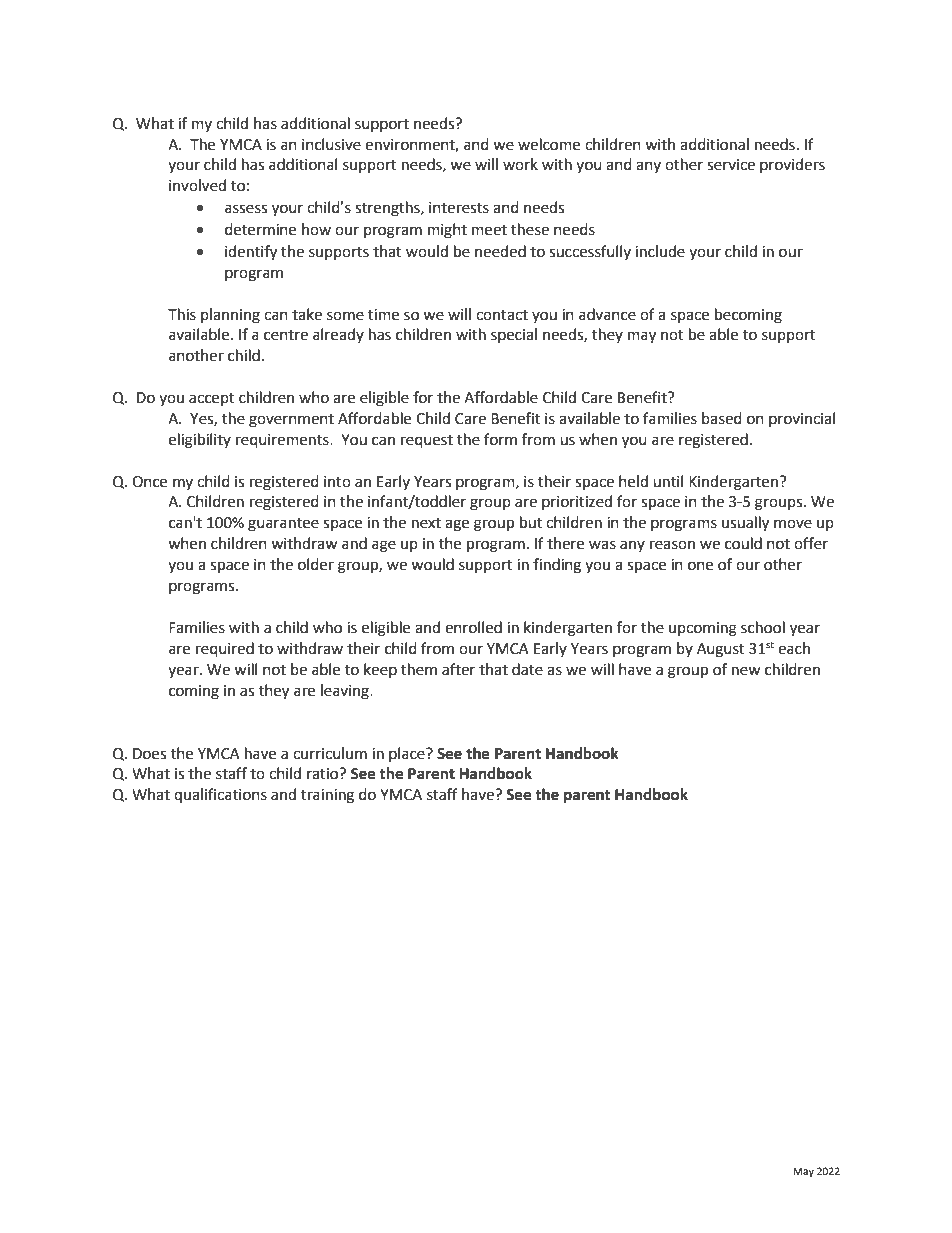 Image resolution: width=952 pixels, height=1233 pixels. Describe the element at coordinates (700, 566) in the document. I see `one` at that location.
